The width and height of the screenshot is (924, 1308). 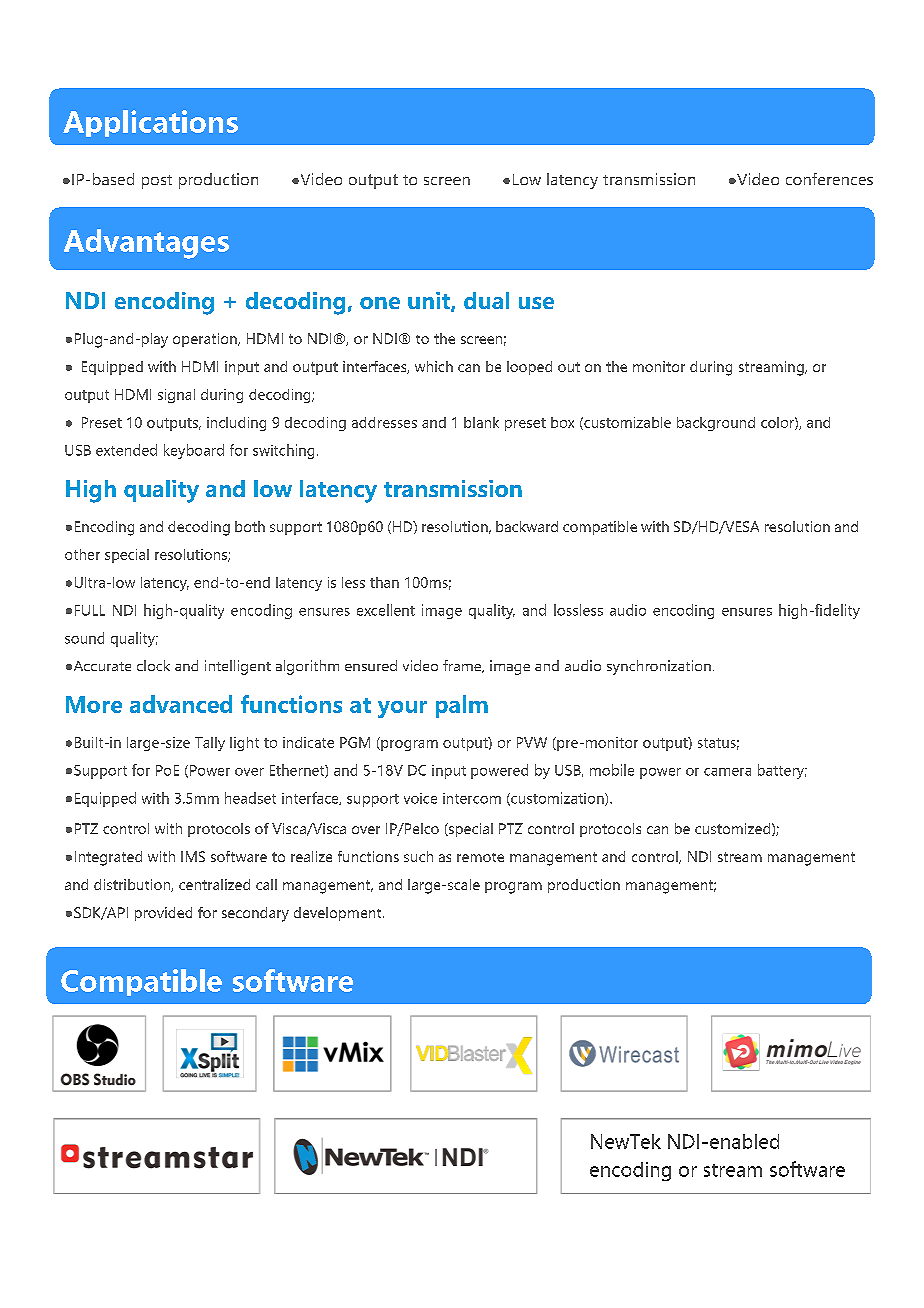 What do you see at coordinates (829, 179) in the screenshot?
I see `conferences` at bounding box center [829, 179].
